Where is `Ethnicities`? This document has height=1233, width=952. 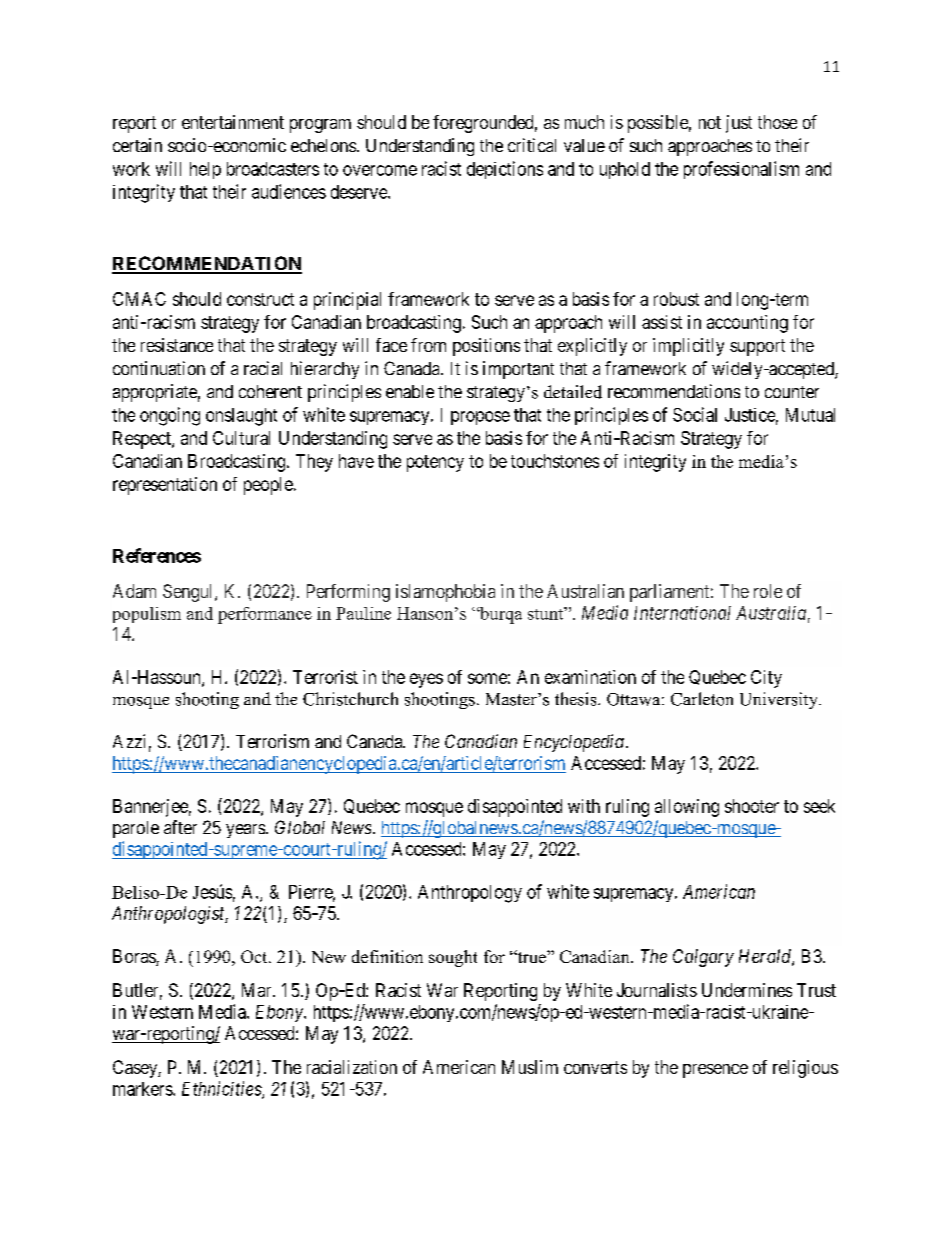 Ethnicities is located at coordinates (222, 1089).
